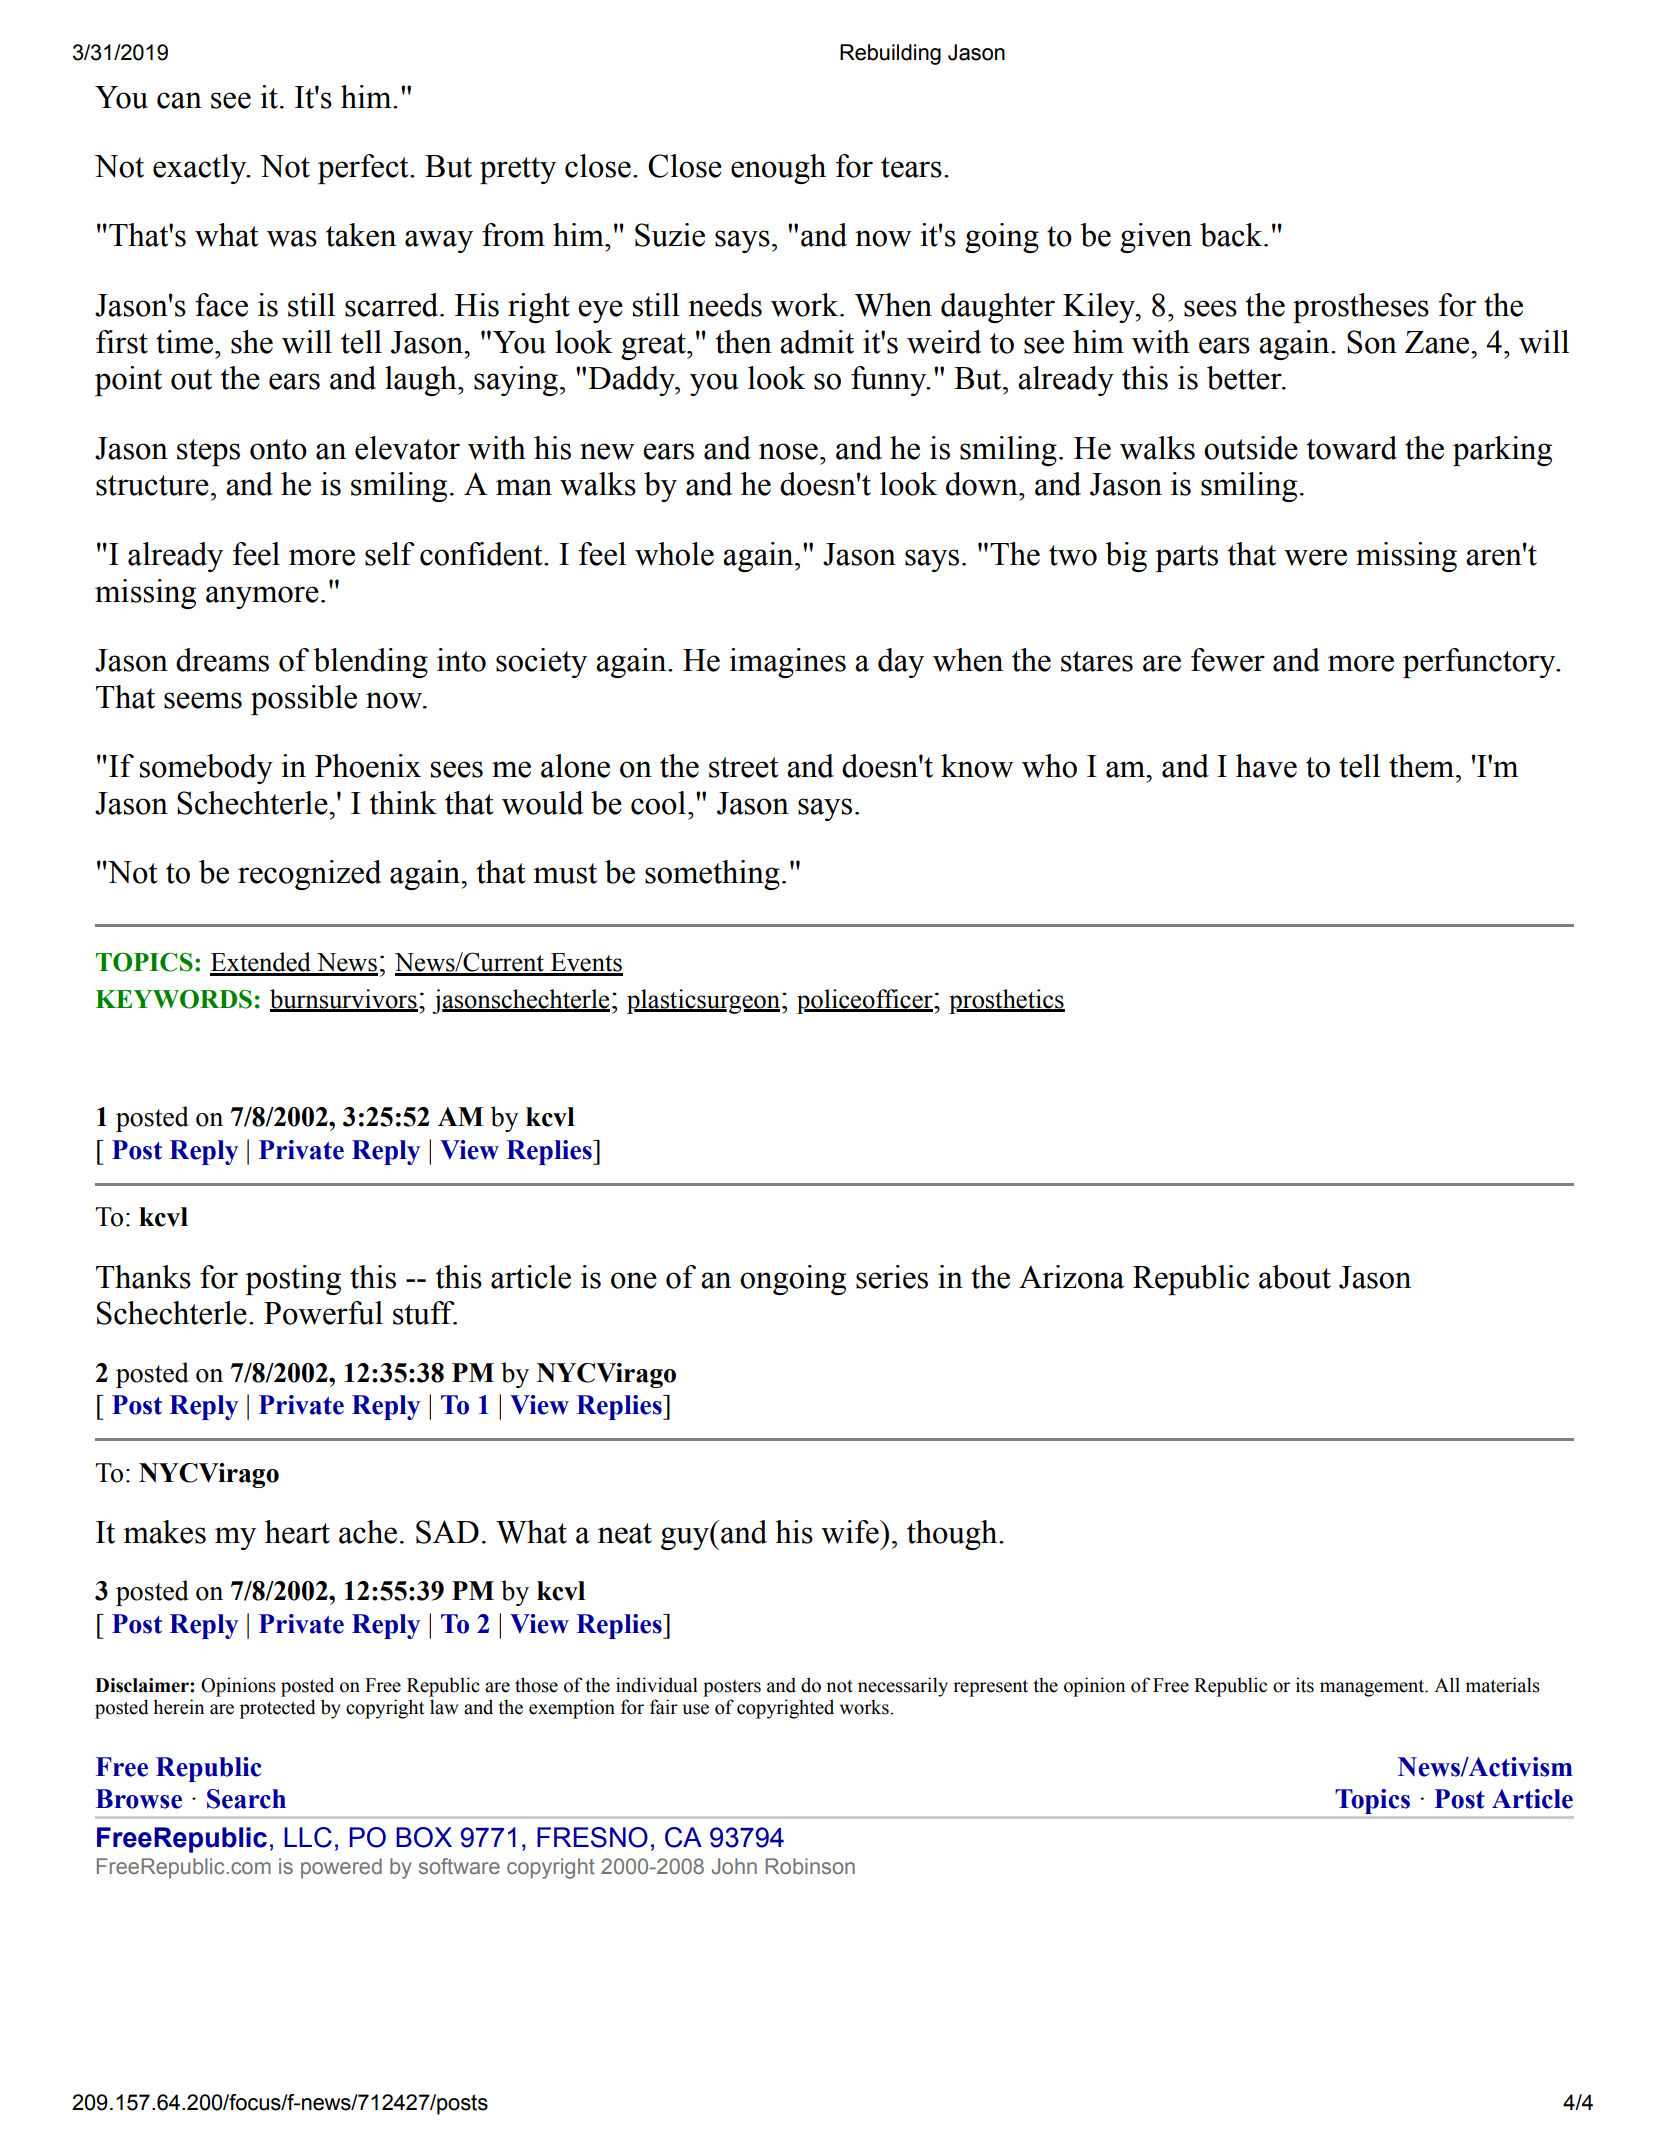 Image resolution: width=1666 pixels, height=2156 pixels. What do you see at coordinates (712, 875) in the document?
I see `something` at bounding box center [712, 875].
